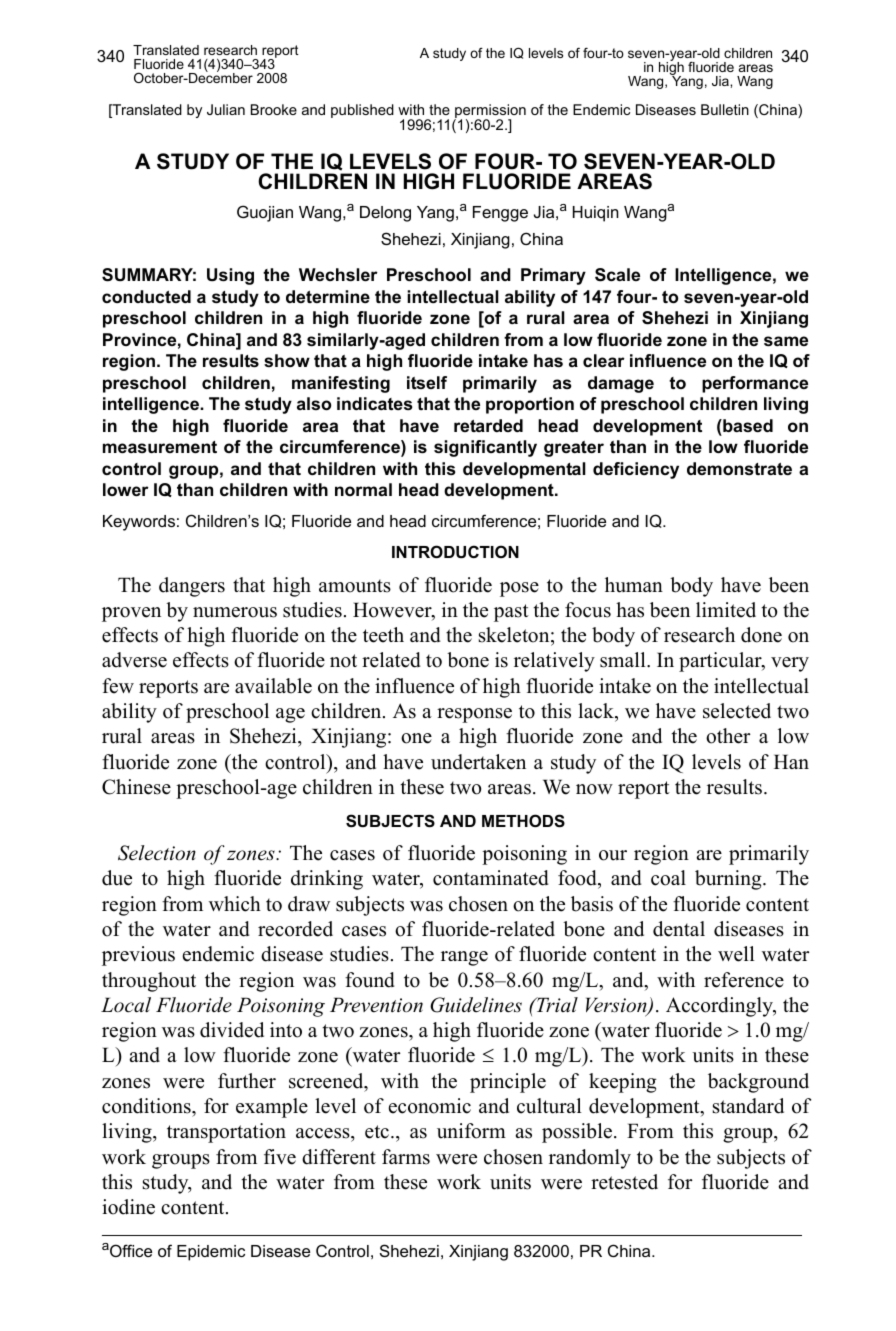  I want to click on permission, so click(490, 112).
